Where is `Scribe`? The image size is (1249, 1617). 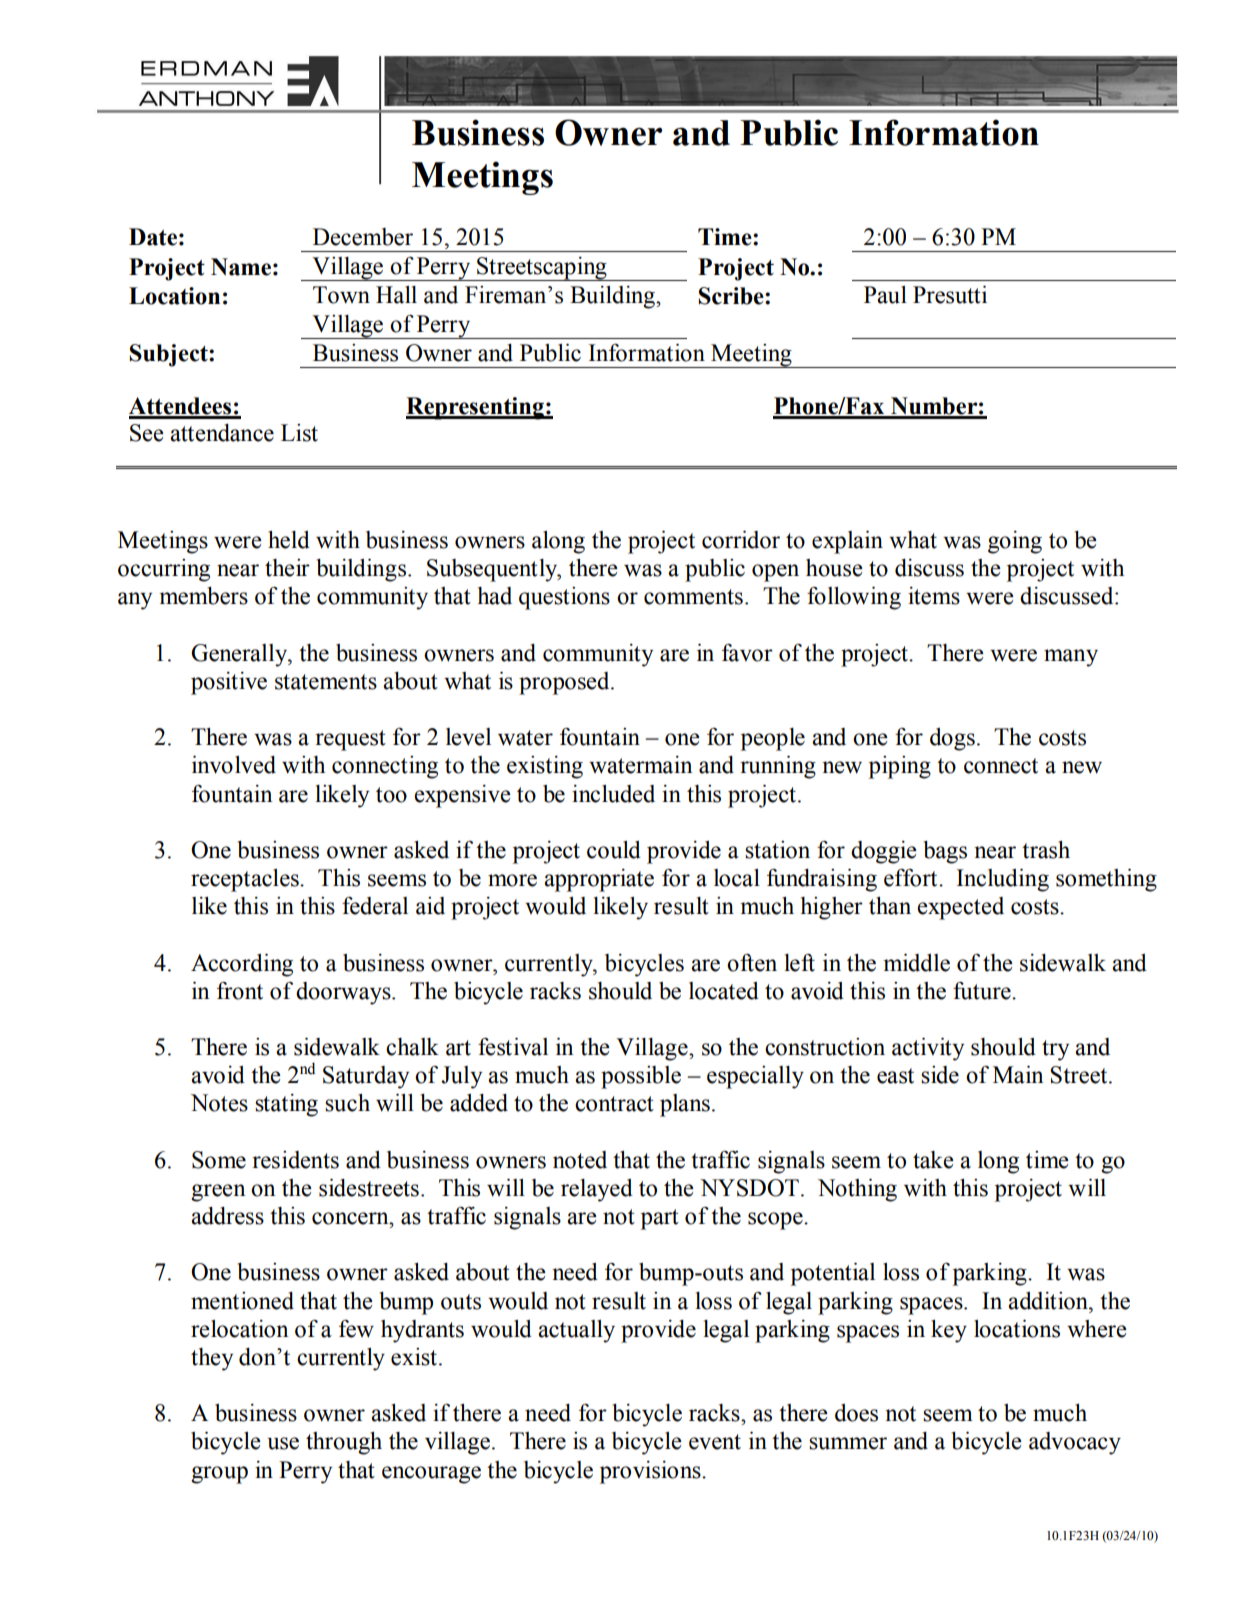
Scribe is located at coordinates (732, 296).
